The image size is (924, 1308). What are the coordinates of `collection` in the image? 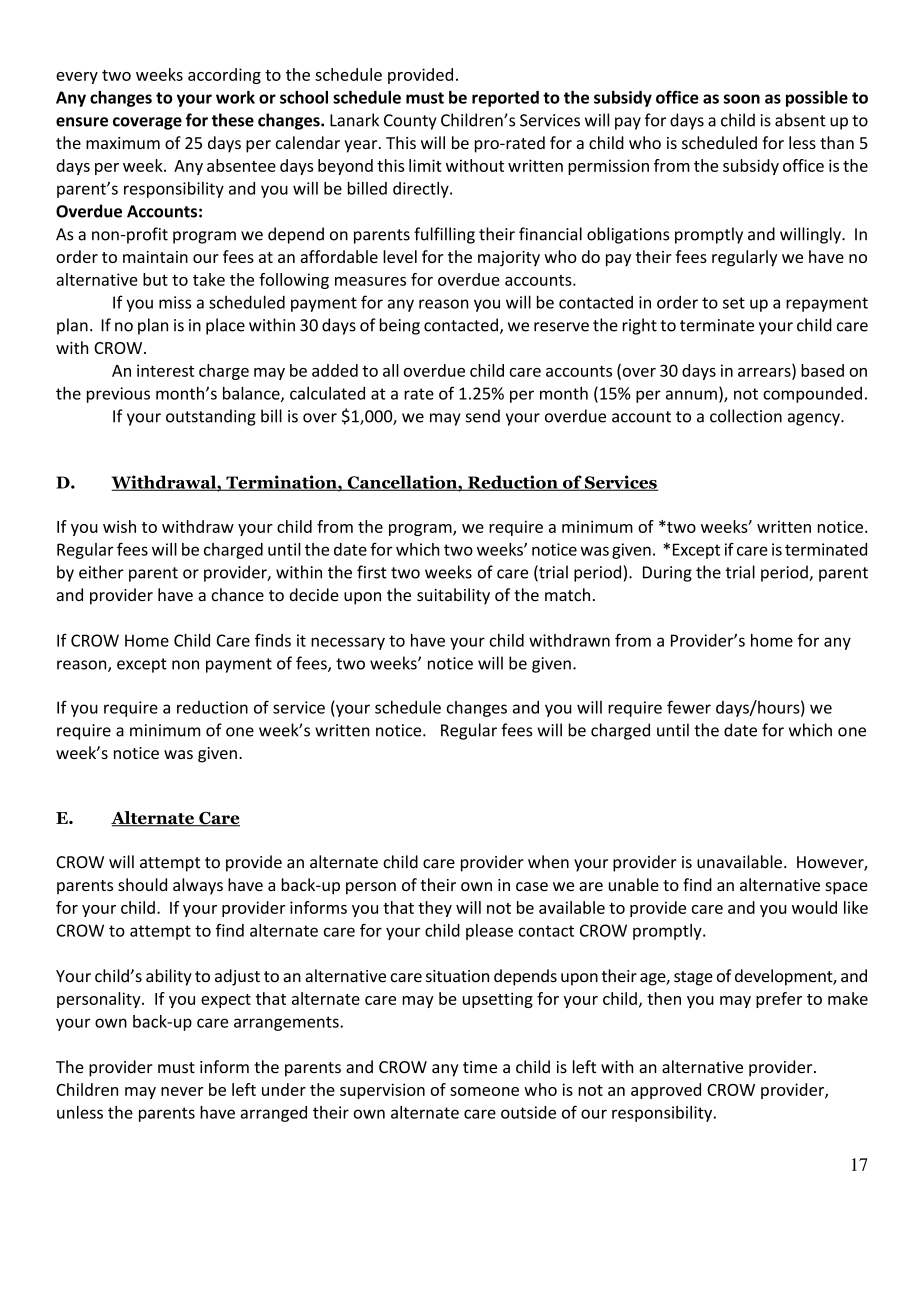 It's located at (746, 416).
